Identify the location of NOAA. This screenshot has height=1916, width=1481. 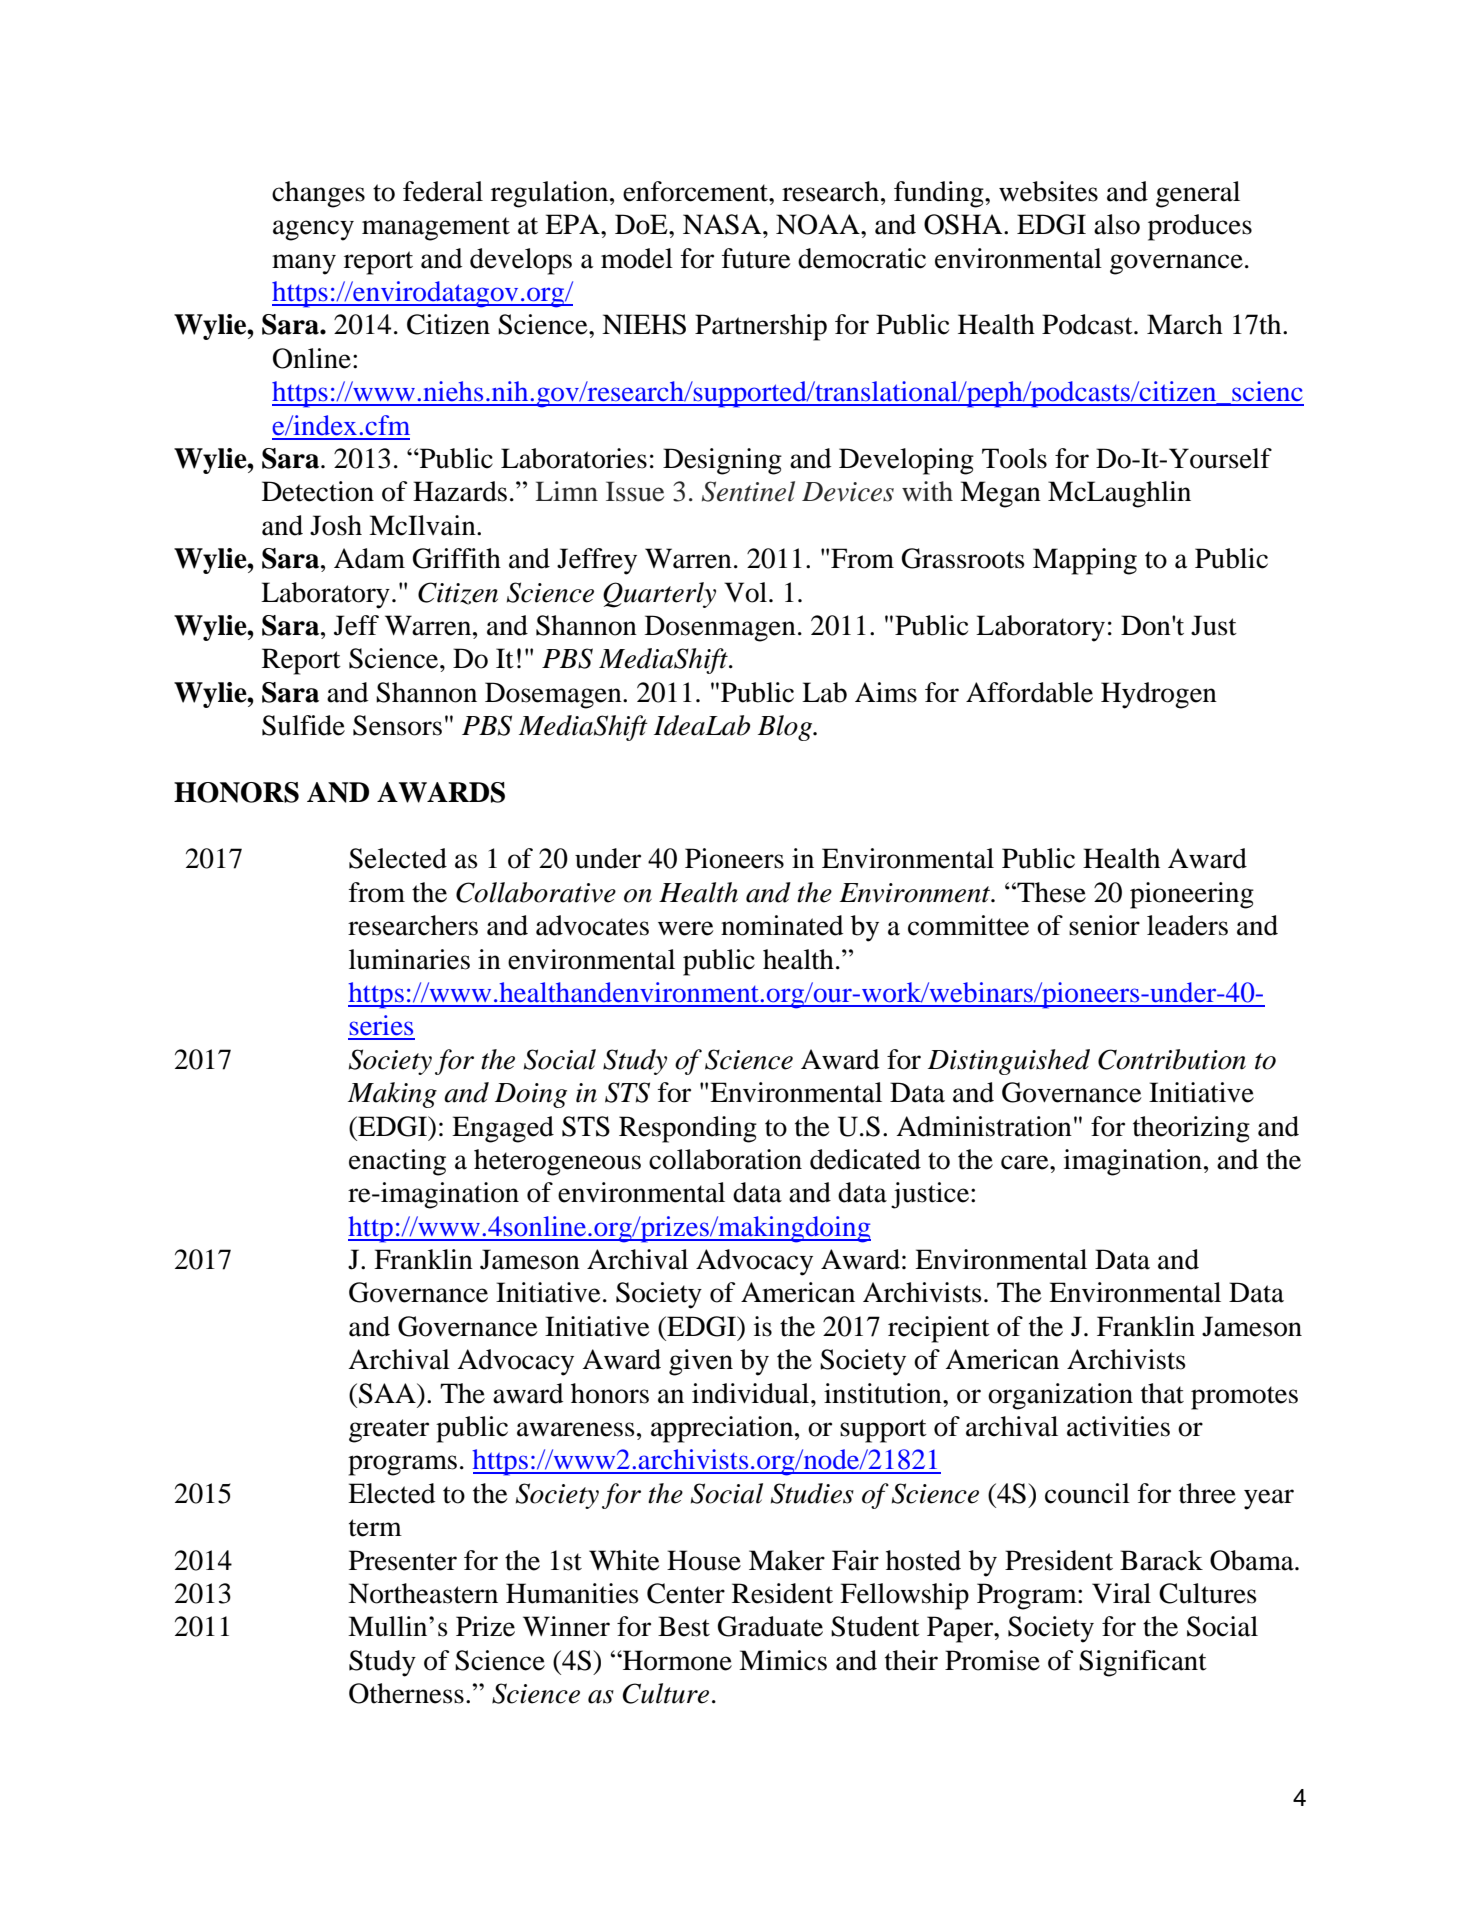
(819, 224).
